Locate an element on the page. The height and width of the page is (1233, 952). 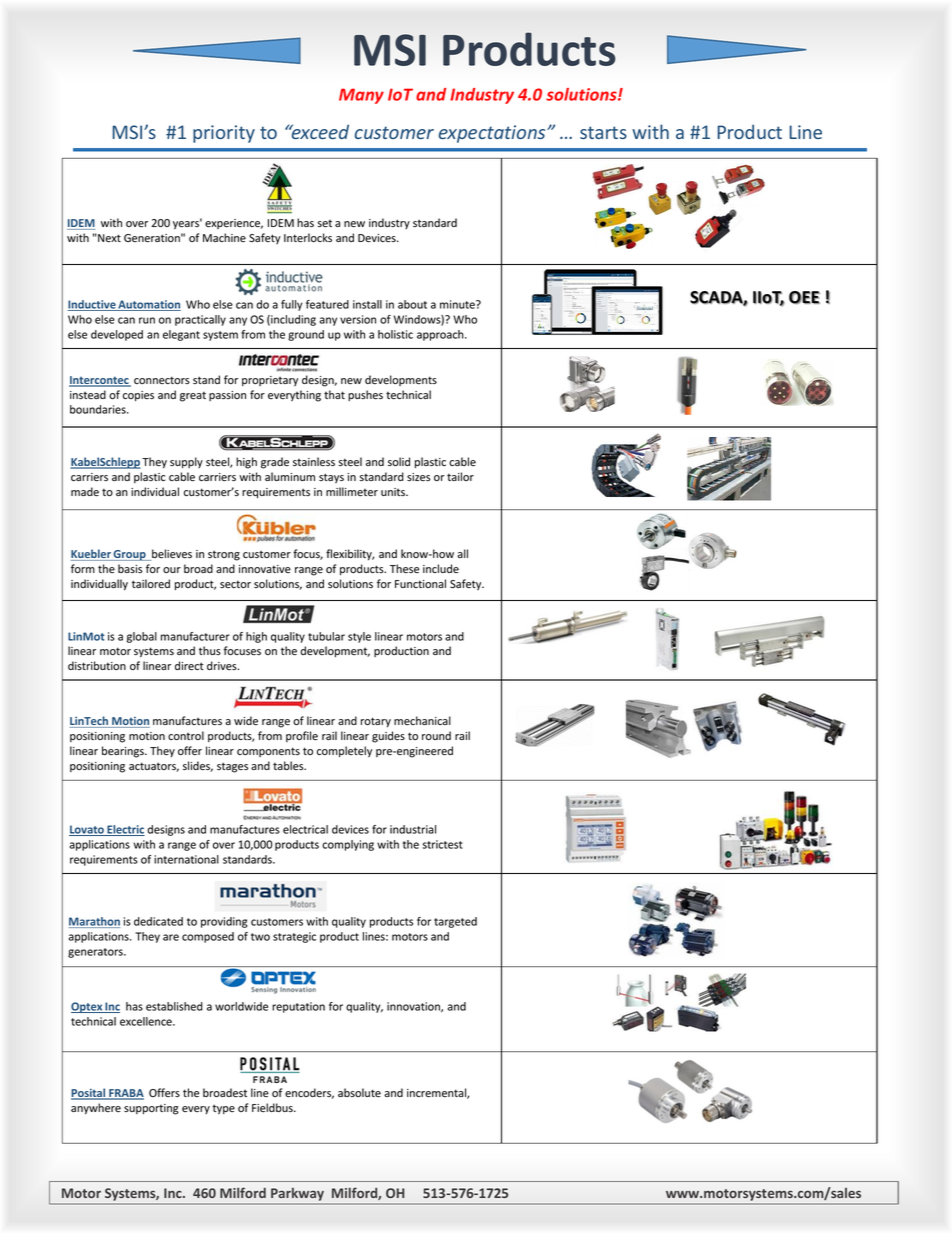
expectations is located at coordinates (493, 134).
